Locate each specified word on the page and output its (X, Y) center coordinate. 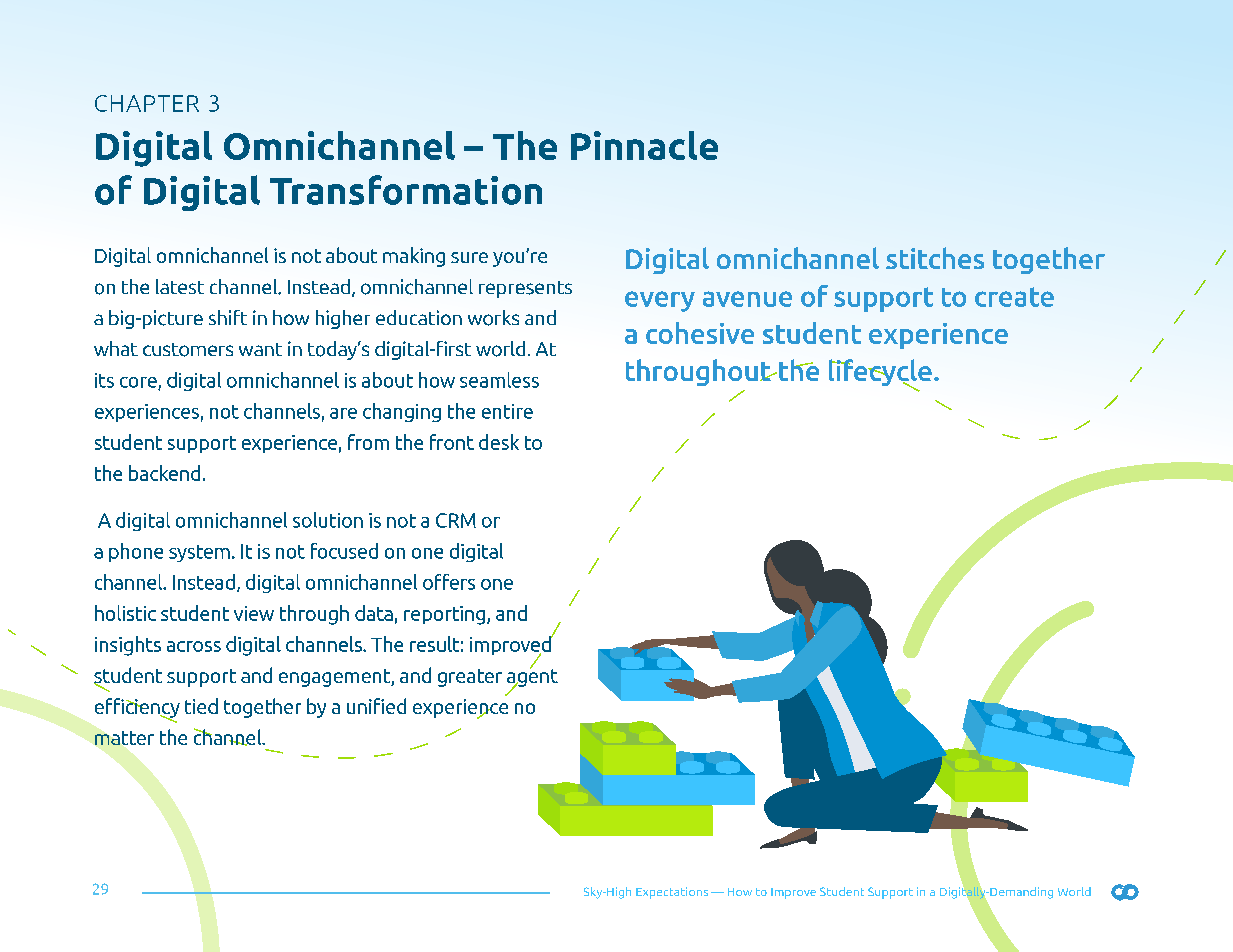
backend (164, 473)
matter (124, 738)
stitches (935, 258)
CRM (456, 520)
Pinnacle (644, 145)
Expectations (672, 893)
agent (532, 677)
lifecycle (880, 374)
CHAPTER (147, 103)
